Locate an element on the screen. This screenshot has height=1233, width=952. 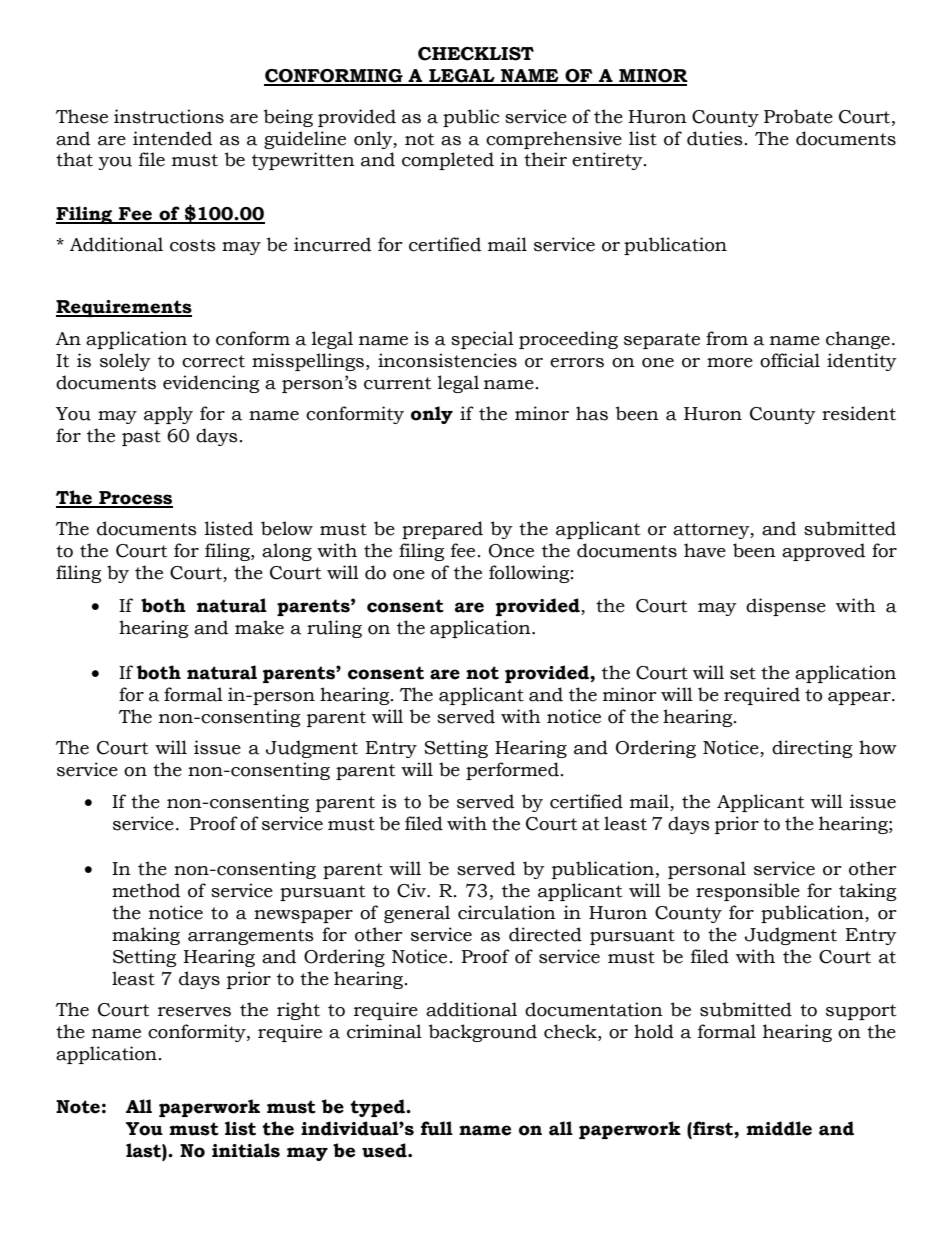
completed is located at coordinates (448, 161).
